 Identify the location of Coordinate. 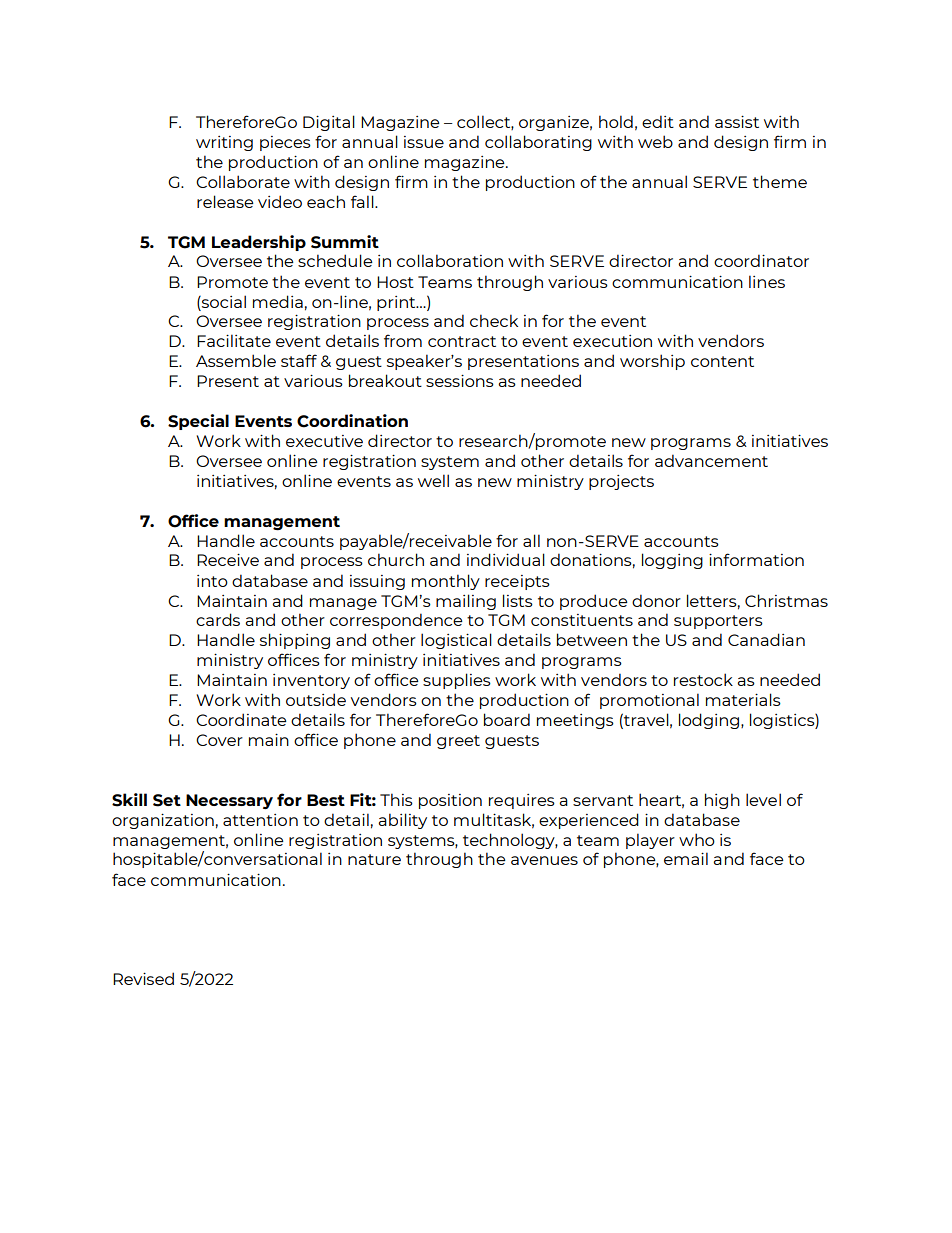
(241, 719).
